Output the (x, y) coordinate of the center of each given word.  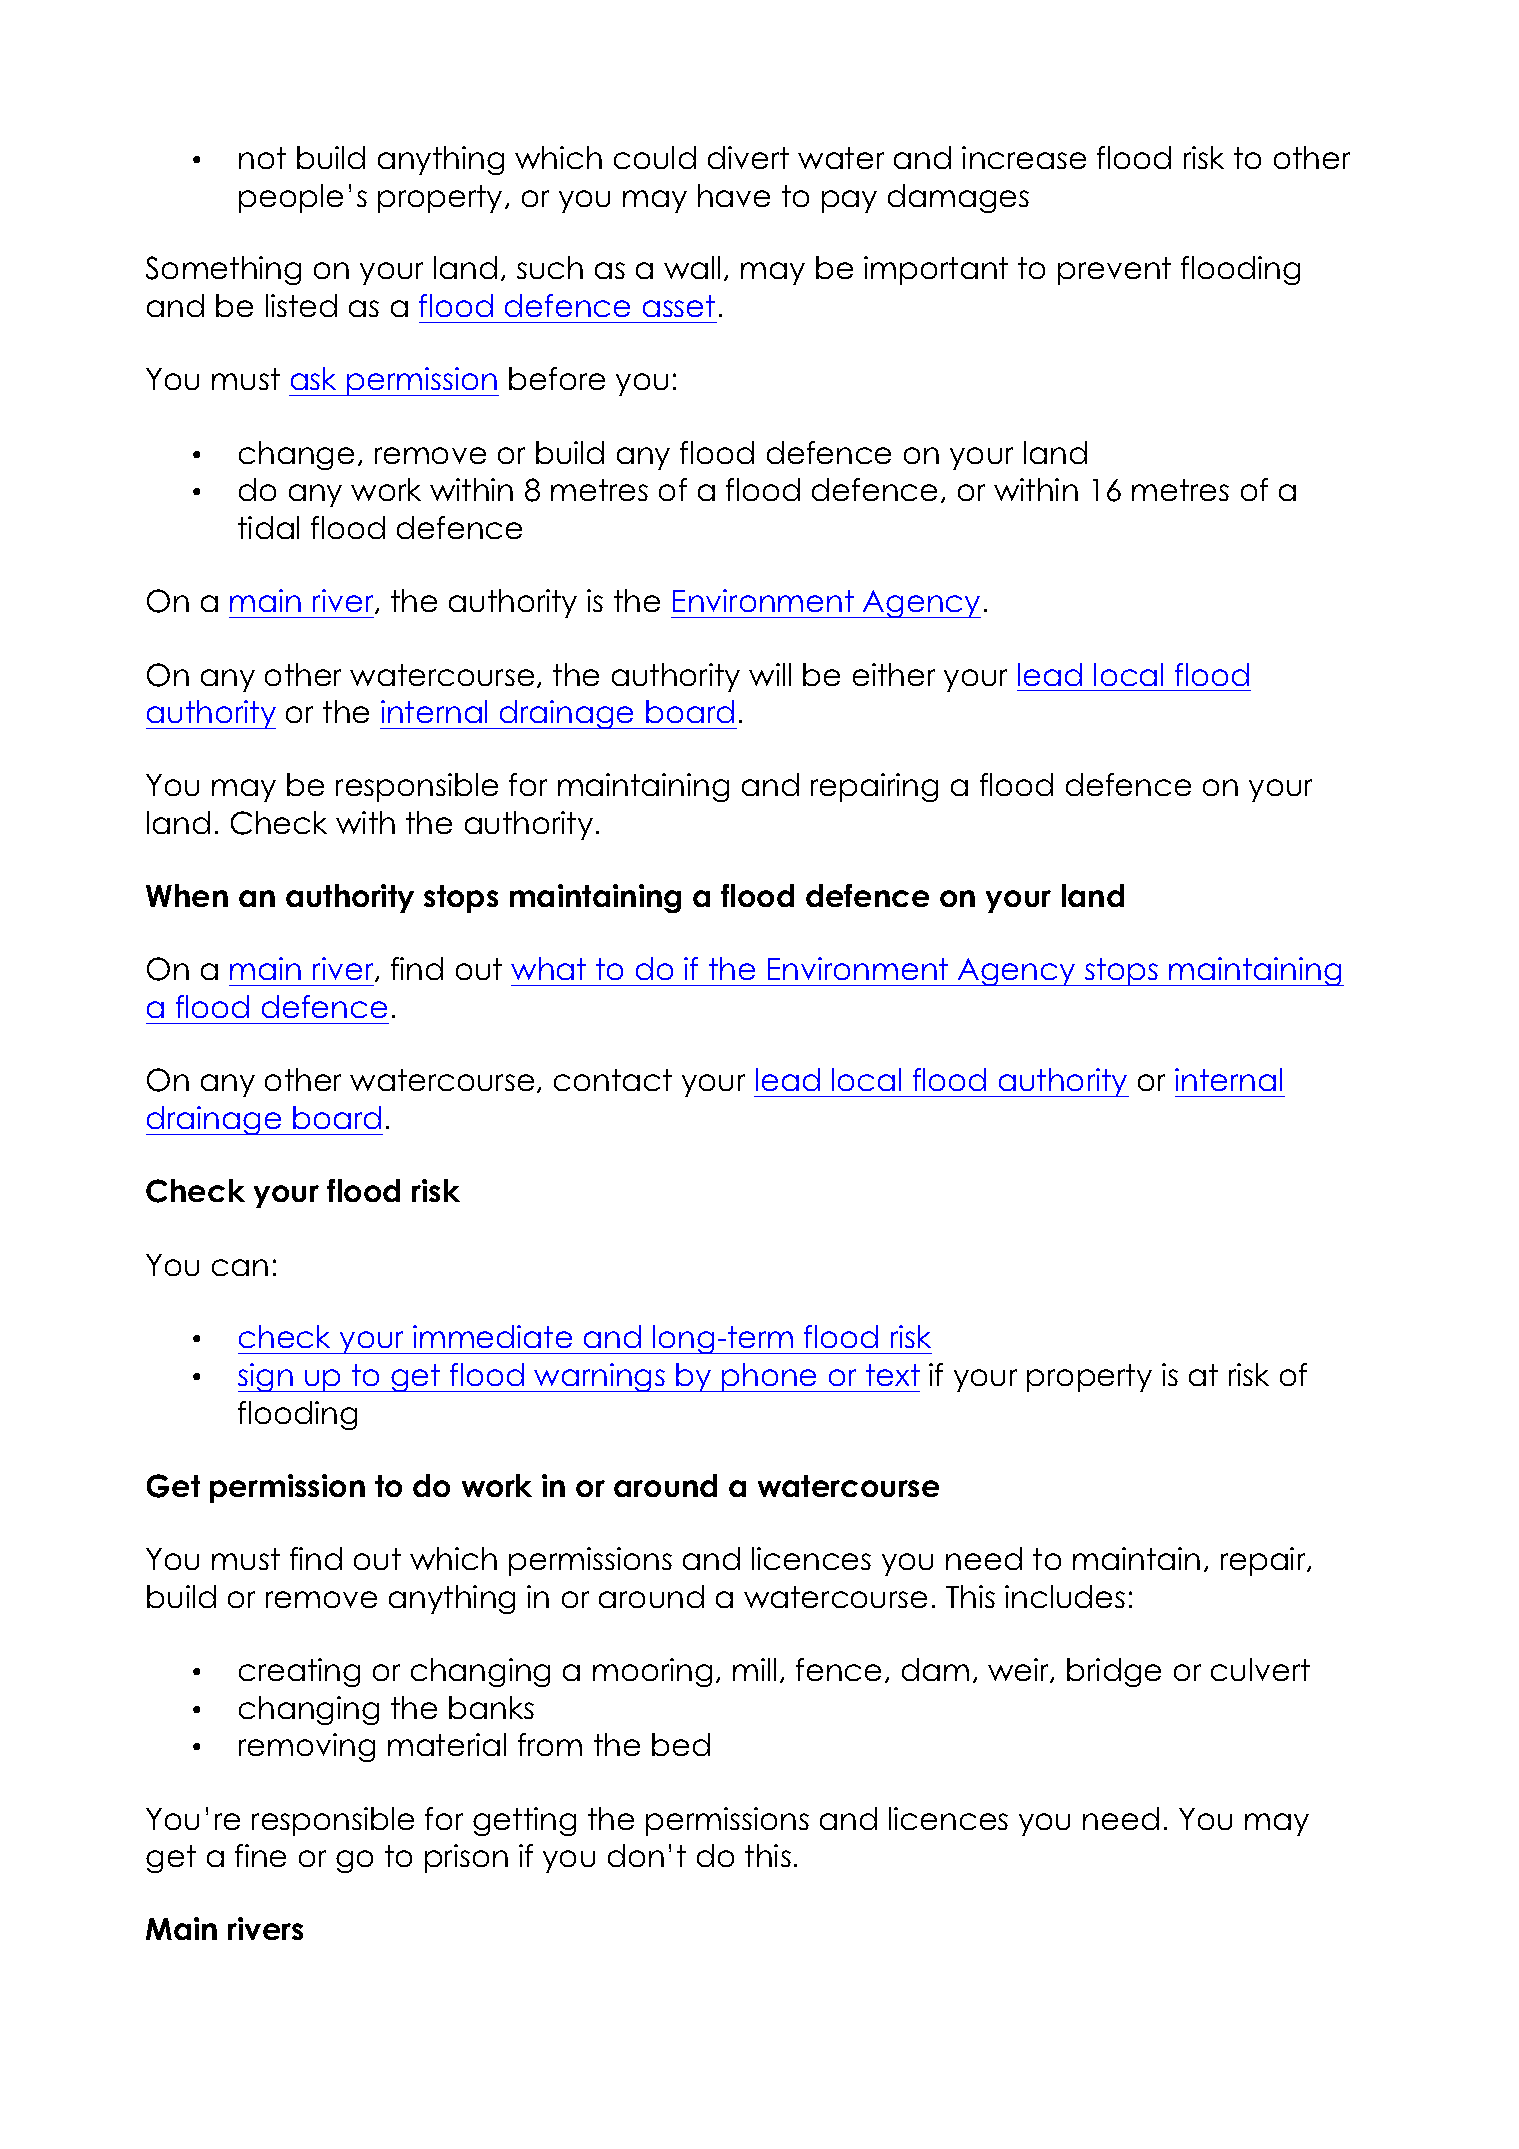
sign (266, 1377)
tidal (268, 527)
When (187, 895)
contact (613, 1080)
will (770, 674)
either (894, 674)
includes (1065, 1596)
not (262, 158)
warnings (600, 1377)
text (893, 1375)
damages (958, 198)
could (655, 157)
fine (260, 1855)
